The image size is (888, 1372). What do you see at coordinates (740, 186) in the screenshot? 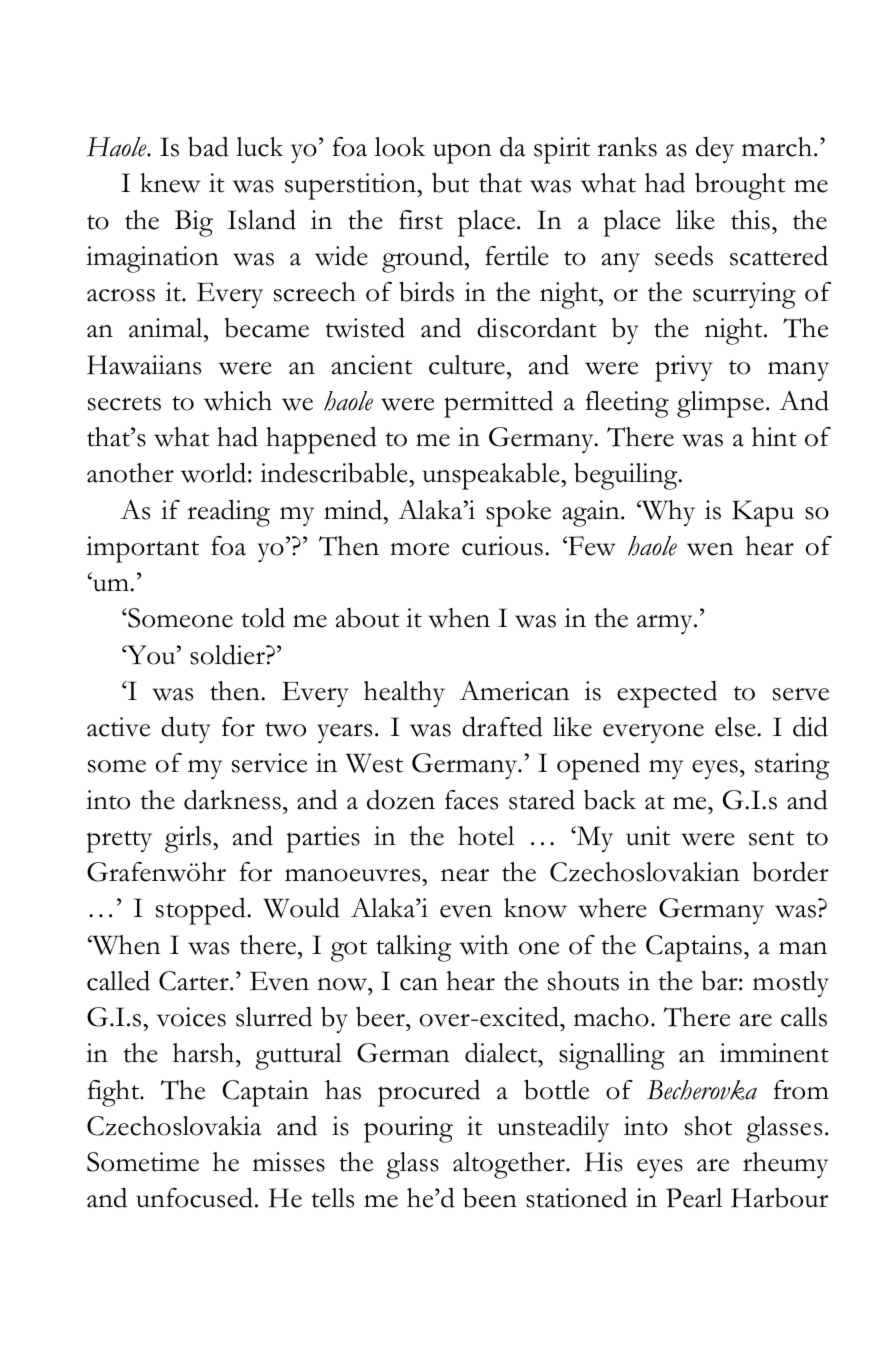
I see `brought` at bounding box center [740, 186].
